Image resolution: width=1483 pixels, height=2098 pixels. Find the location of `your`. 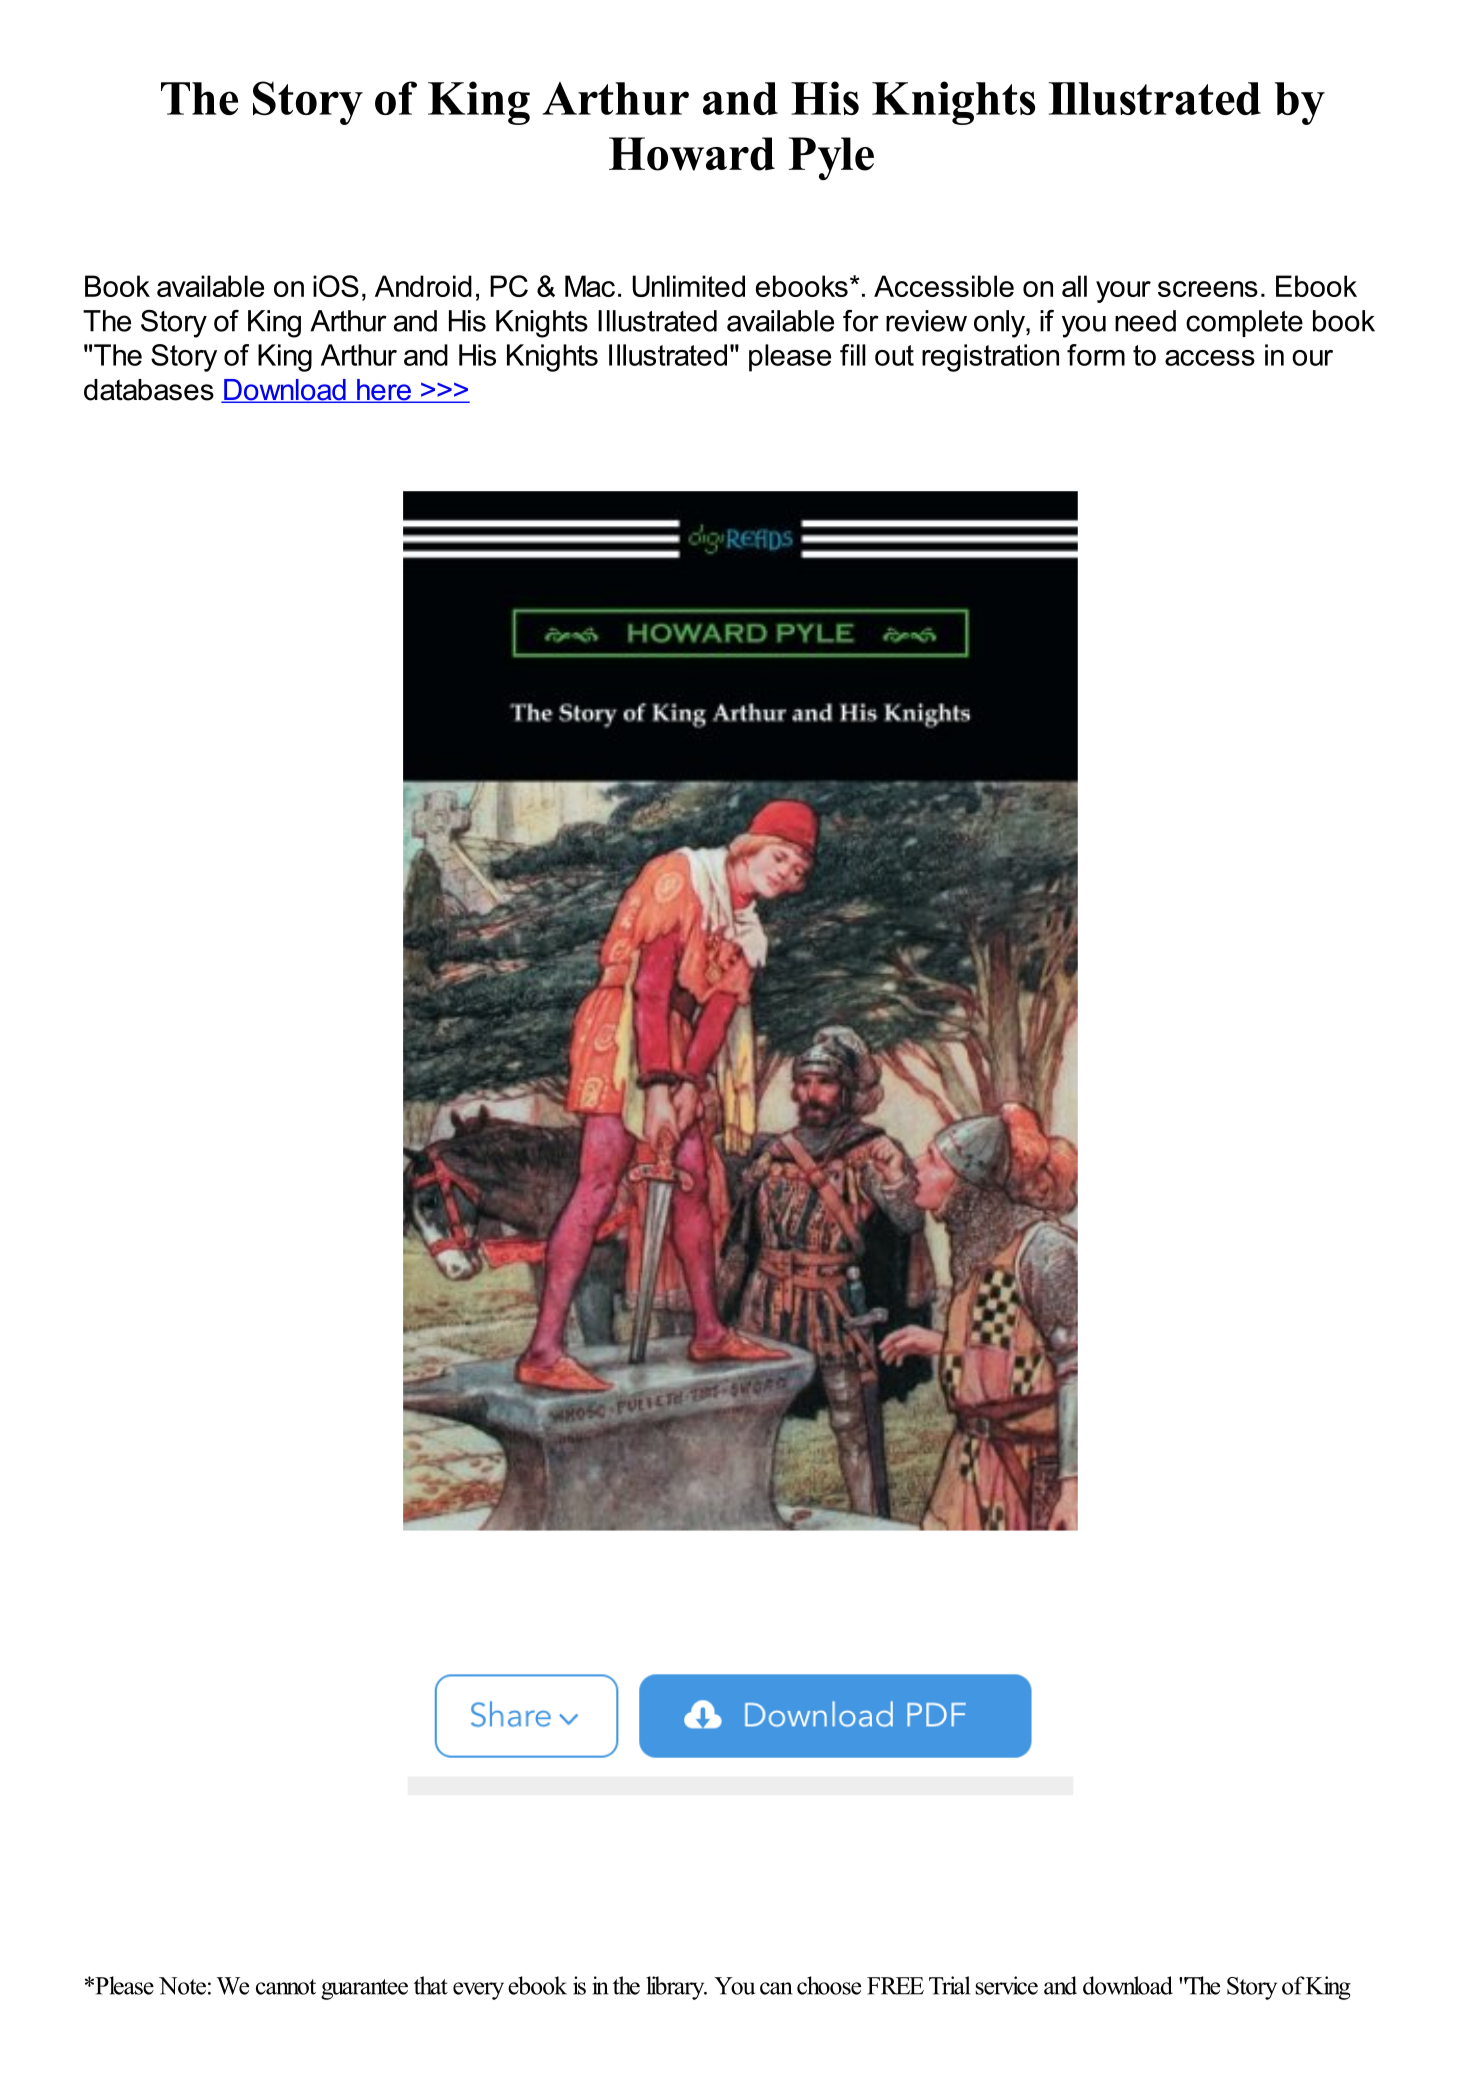

your is located at coordinates (1123, 292).
